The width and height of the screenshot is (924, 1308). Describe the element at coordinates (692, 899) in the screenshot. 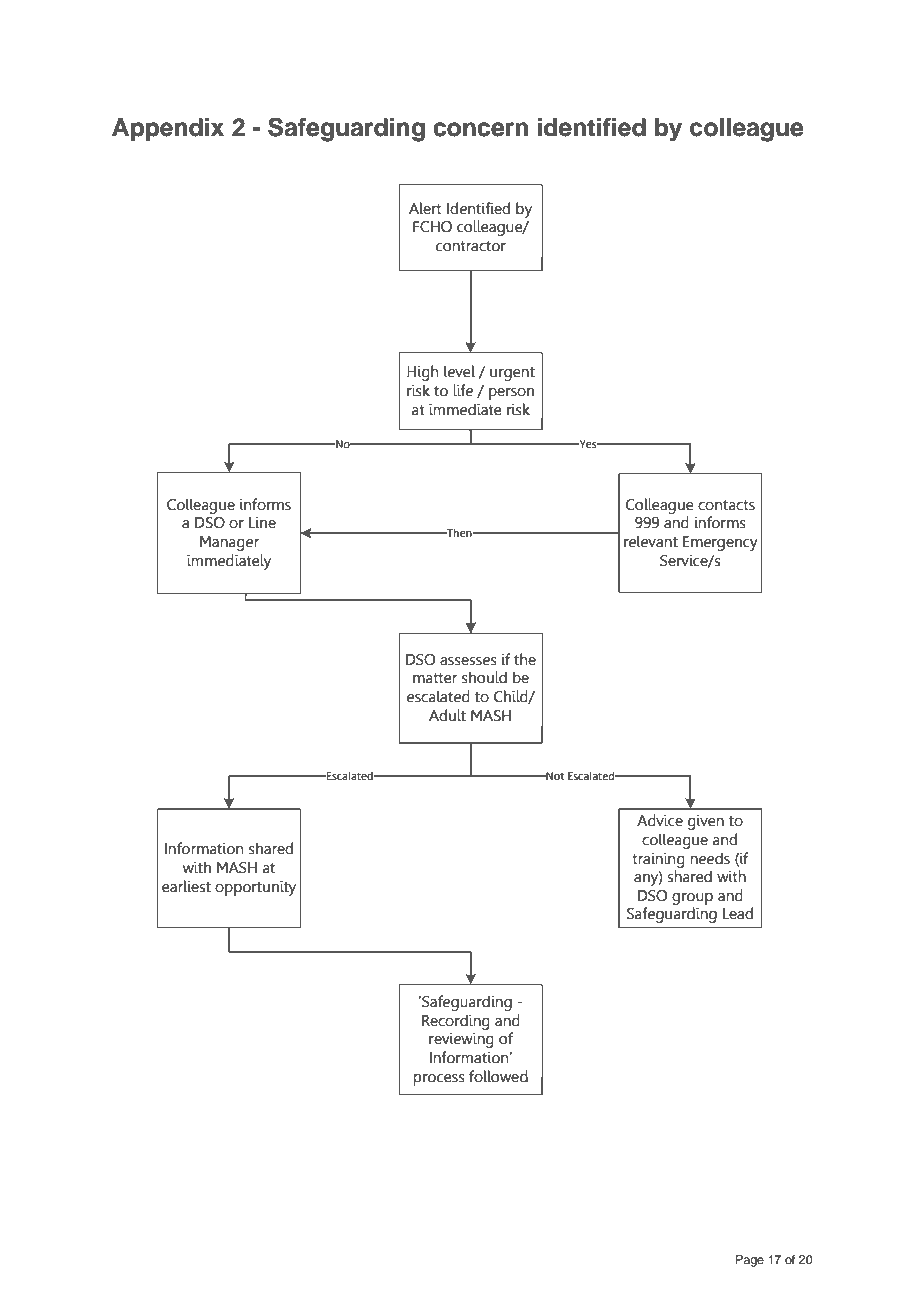

I see `group` at that location.
